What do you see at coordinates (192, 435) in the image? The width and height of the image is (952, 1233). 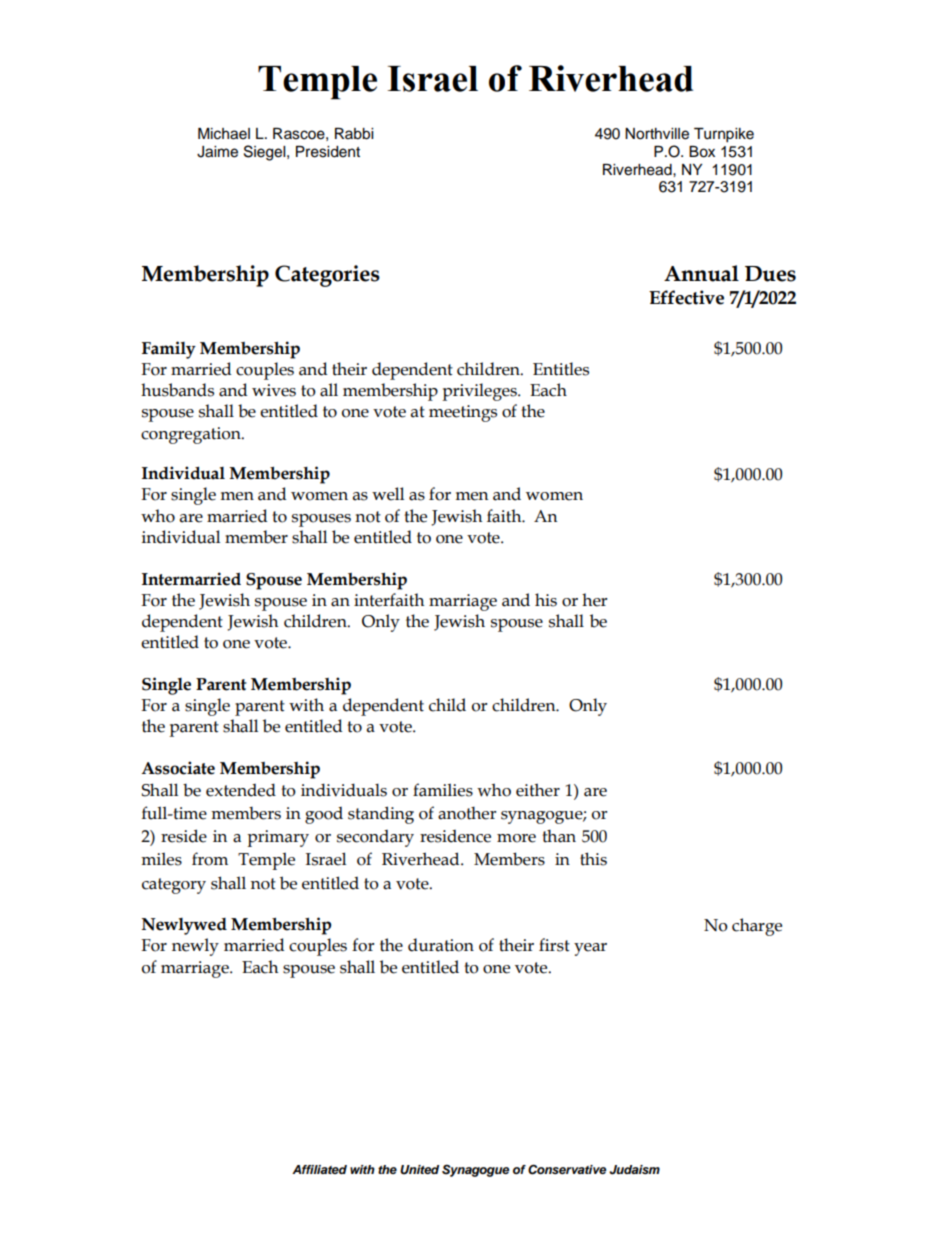 I see `congregation` at bounding box center [192, 435].
